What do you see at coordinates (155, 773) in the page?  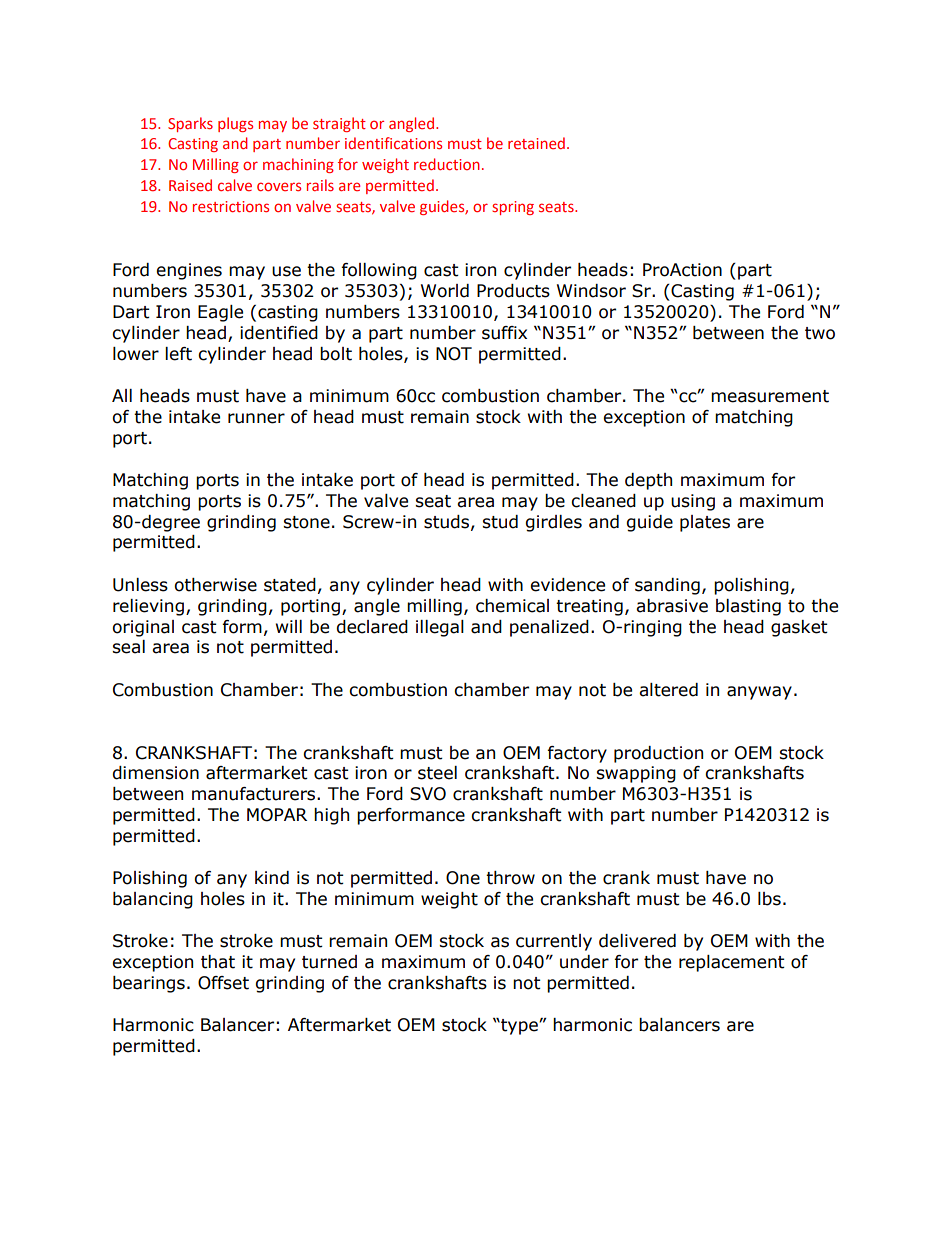 I see `dimension` at bounding box center [155, 773].
